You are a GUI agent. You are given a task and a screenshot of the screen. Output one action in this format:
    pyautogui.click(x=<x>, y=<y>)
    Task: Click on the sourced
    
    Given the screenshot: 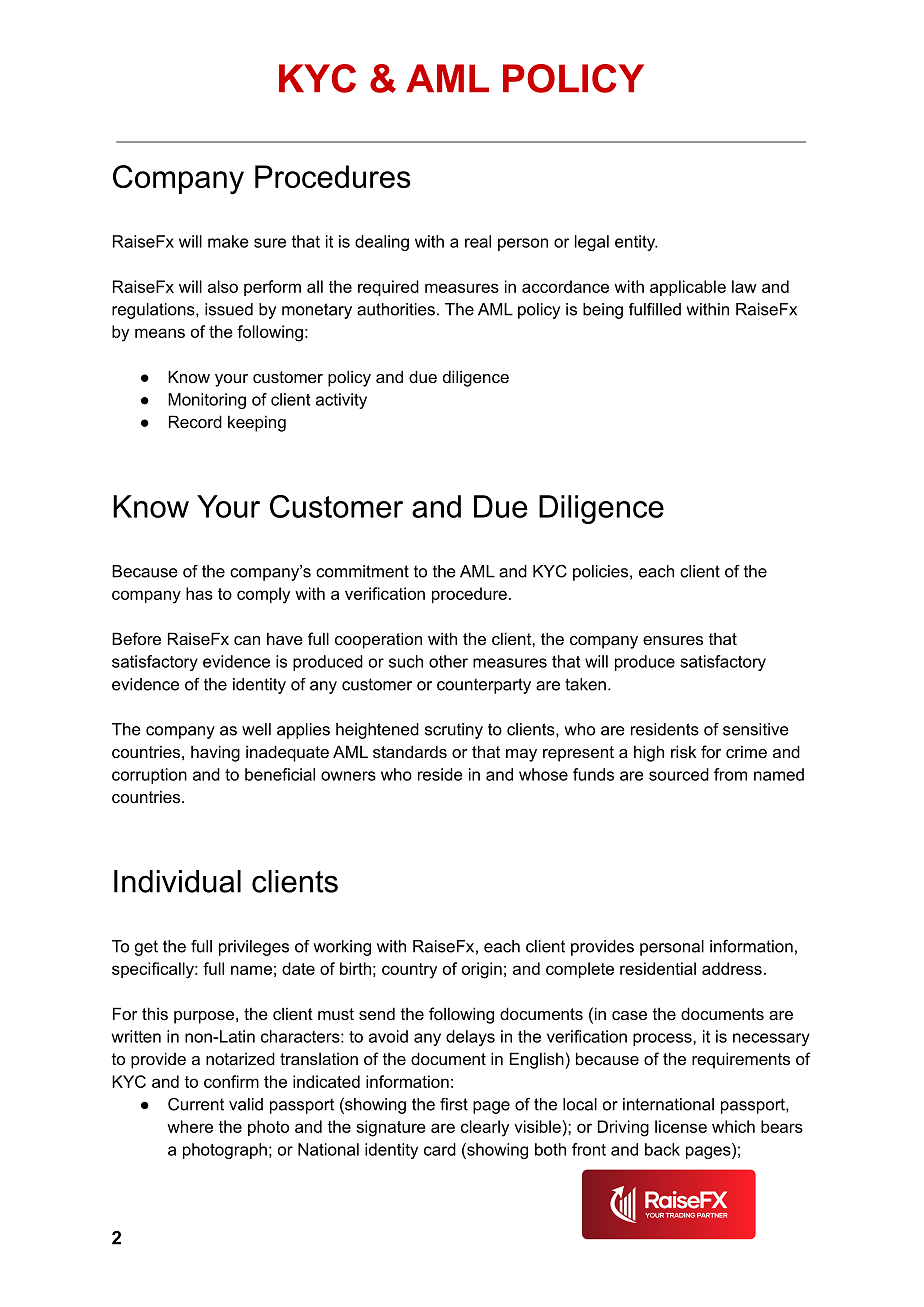 What is the action you would take?
    pyautogui.click(x=679, y=774)
